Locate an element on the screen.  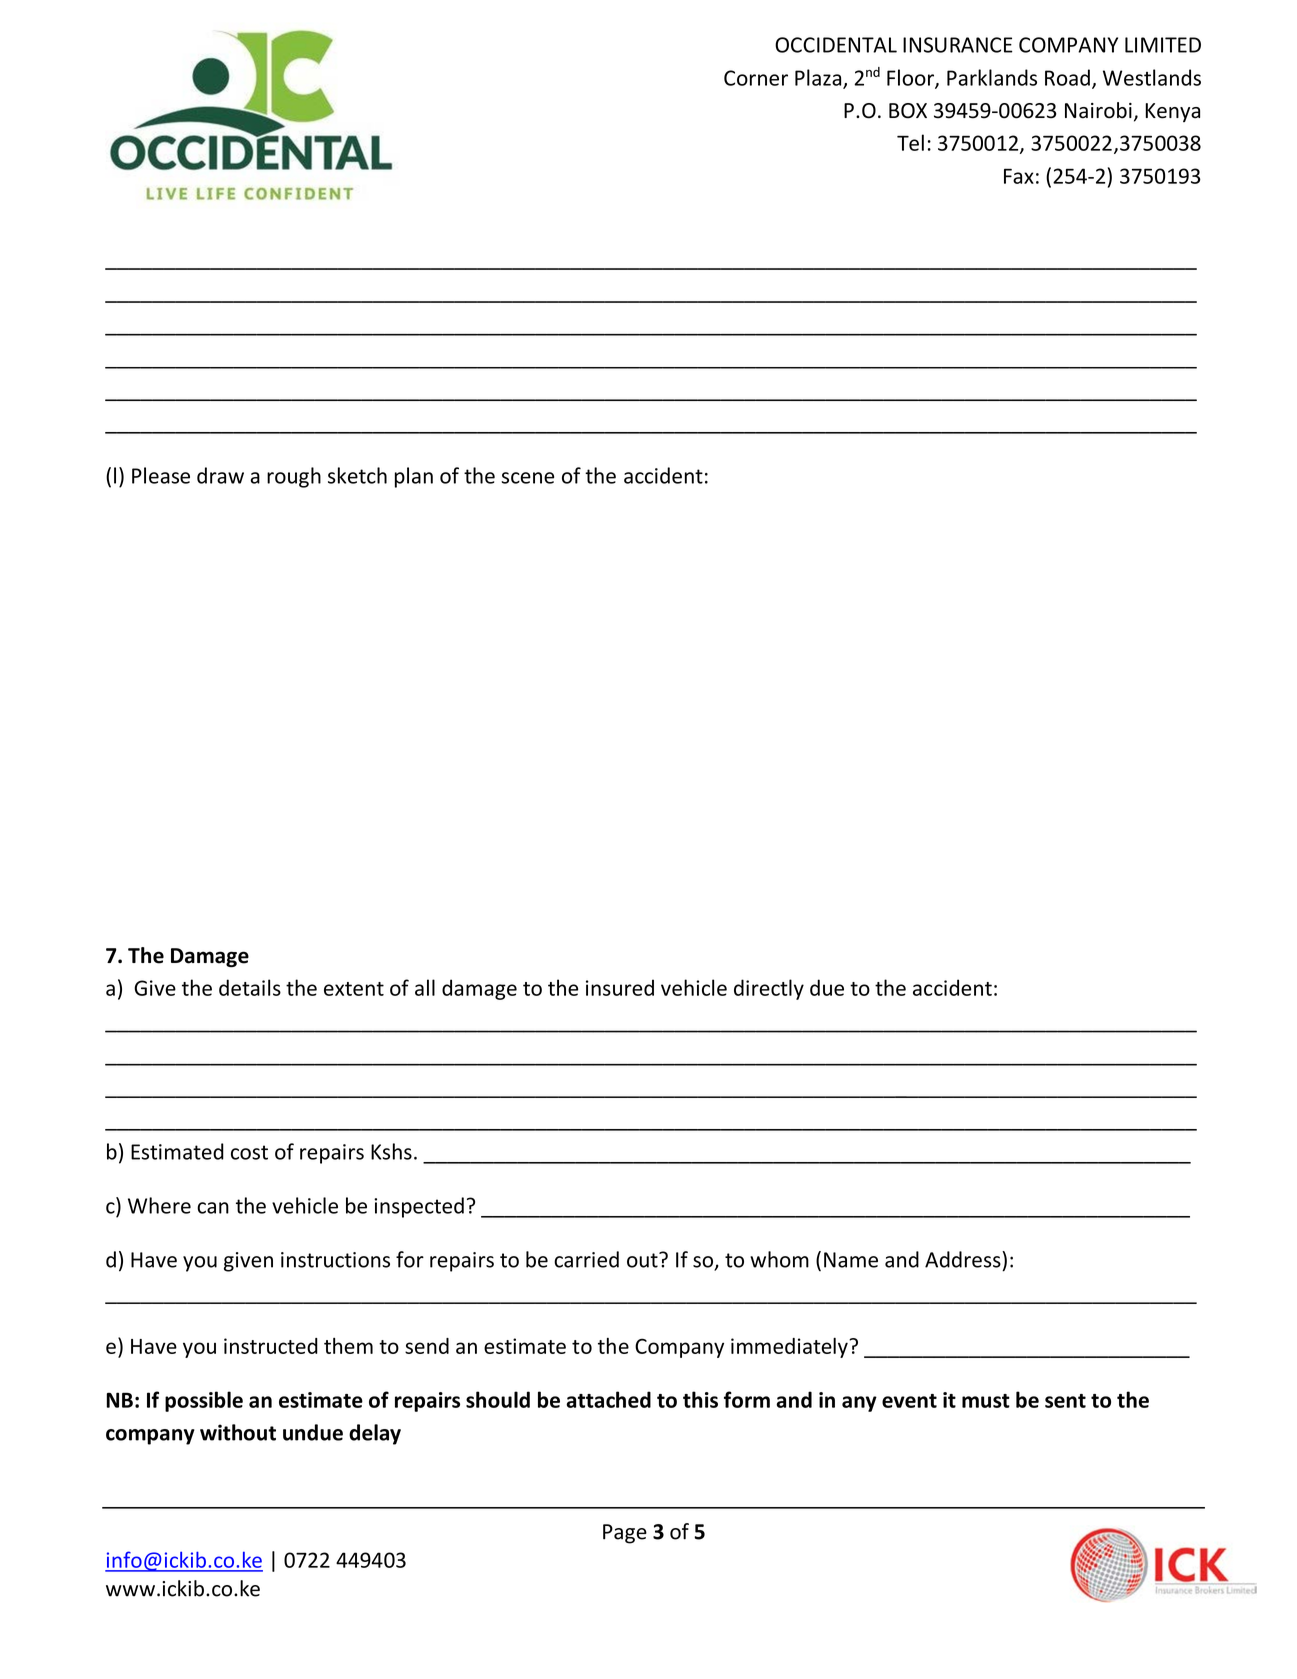
directly is located at coordinates (769, 989).
